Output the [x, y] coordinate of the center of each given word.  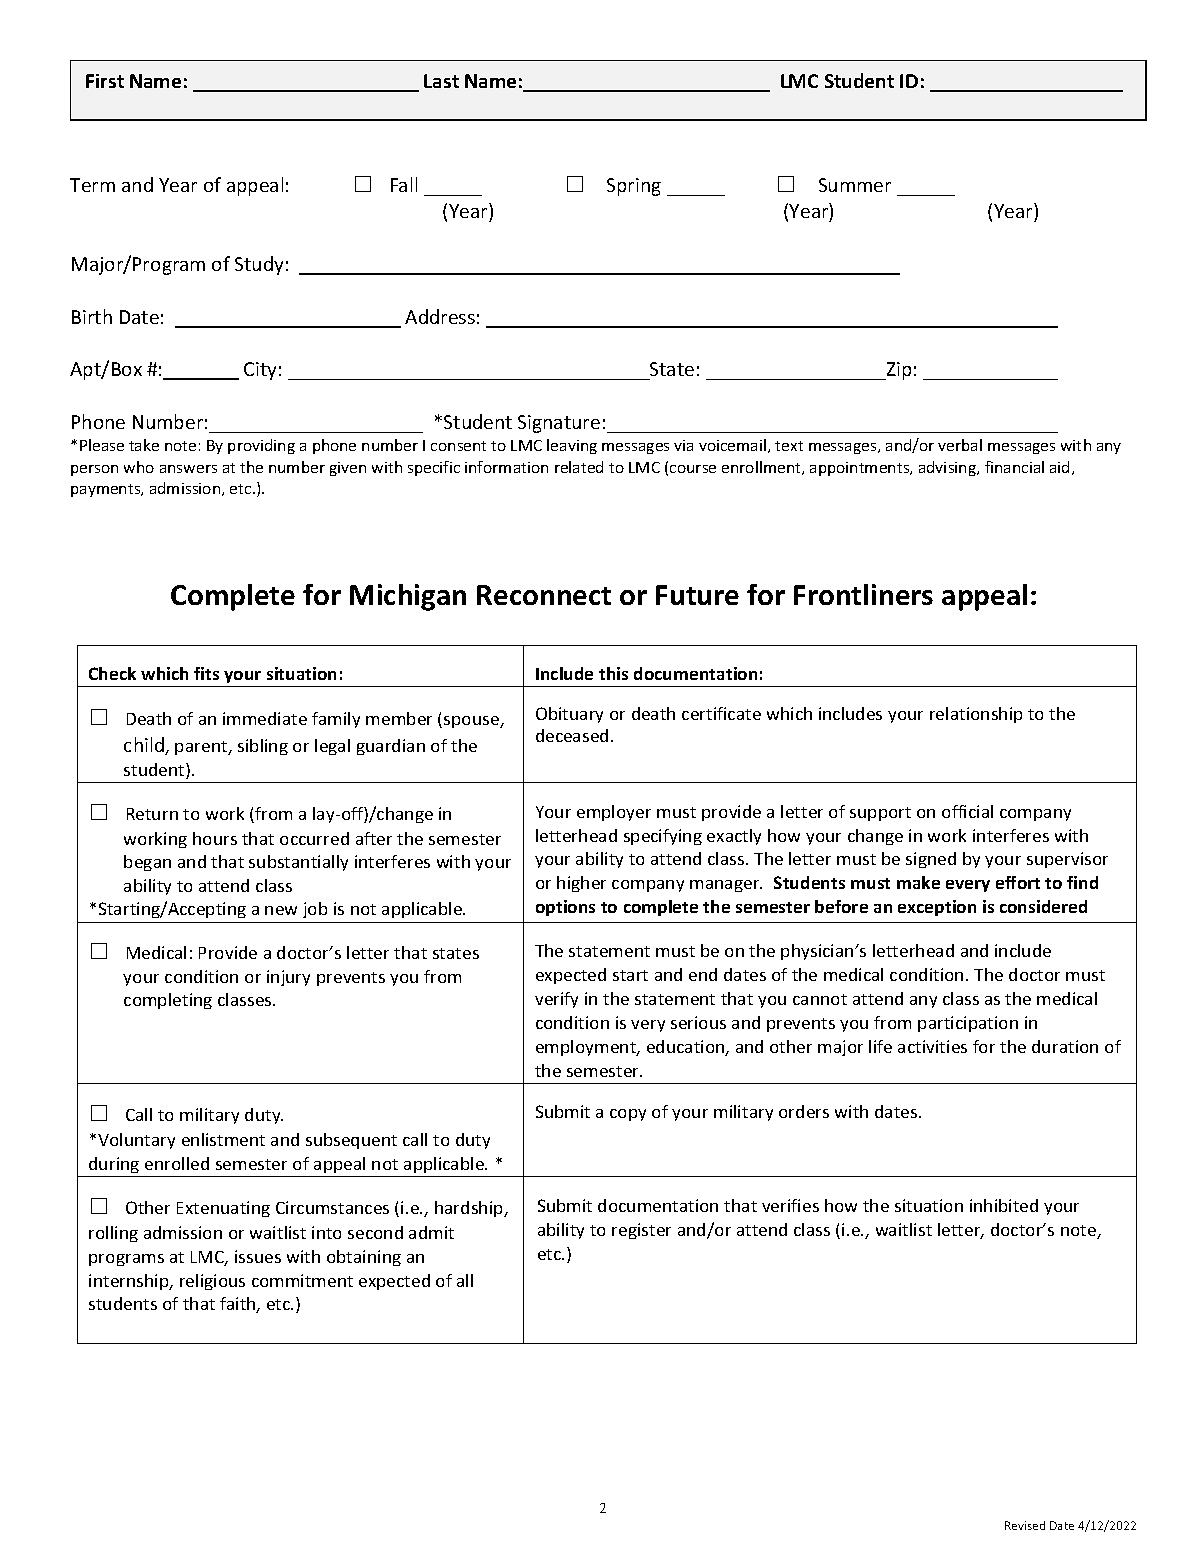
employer [614, 813]
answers [188, 469]
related [579, 467]
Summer [855, 185]
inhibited [1004, 1205]
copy [628, 1115]
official [967, 811]
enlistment [223, 1139]
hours [215, 838]
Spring [634, 187]
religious [212, 1282]
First [105, 81]
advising [949, 468]
